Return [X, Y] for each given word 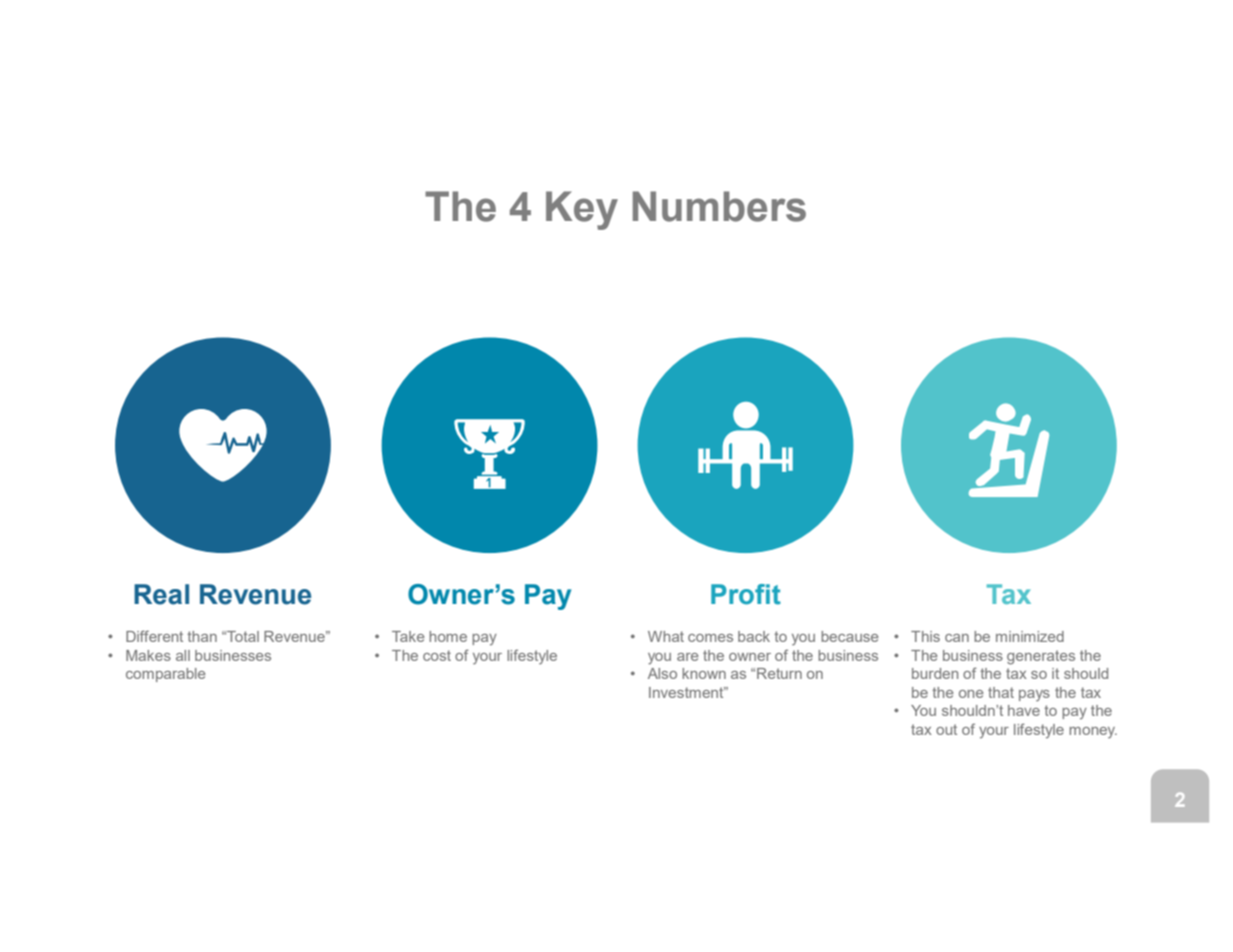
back [754, 636]
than [202, 636]
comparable [166, 675]
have [1024, 710]
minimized [1030, 636]
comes [710, 638]
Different [154, 636]
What [666, 636]
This [925, 636]
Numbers [719, 206]
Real [161, 594]
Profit [746, 594]
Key [582, 210]
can [957, 638]
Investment [687, 692]
